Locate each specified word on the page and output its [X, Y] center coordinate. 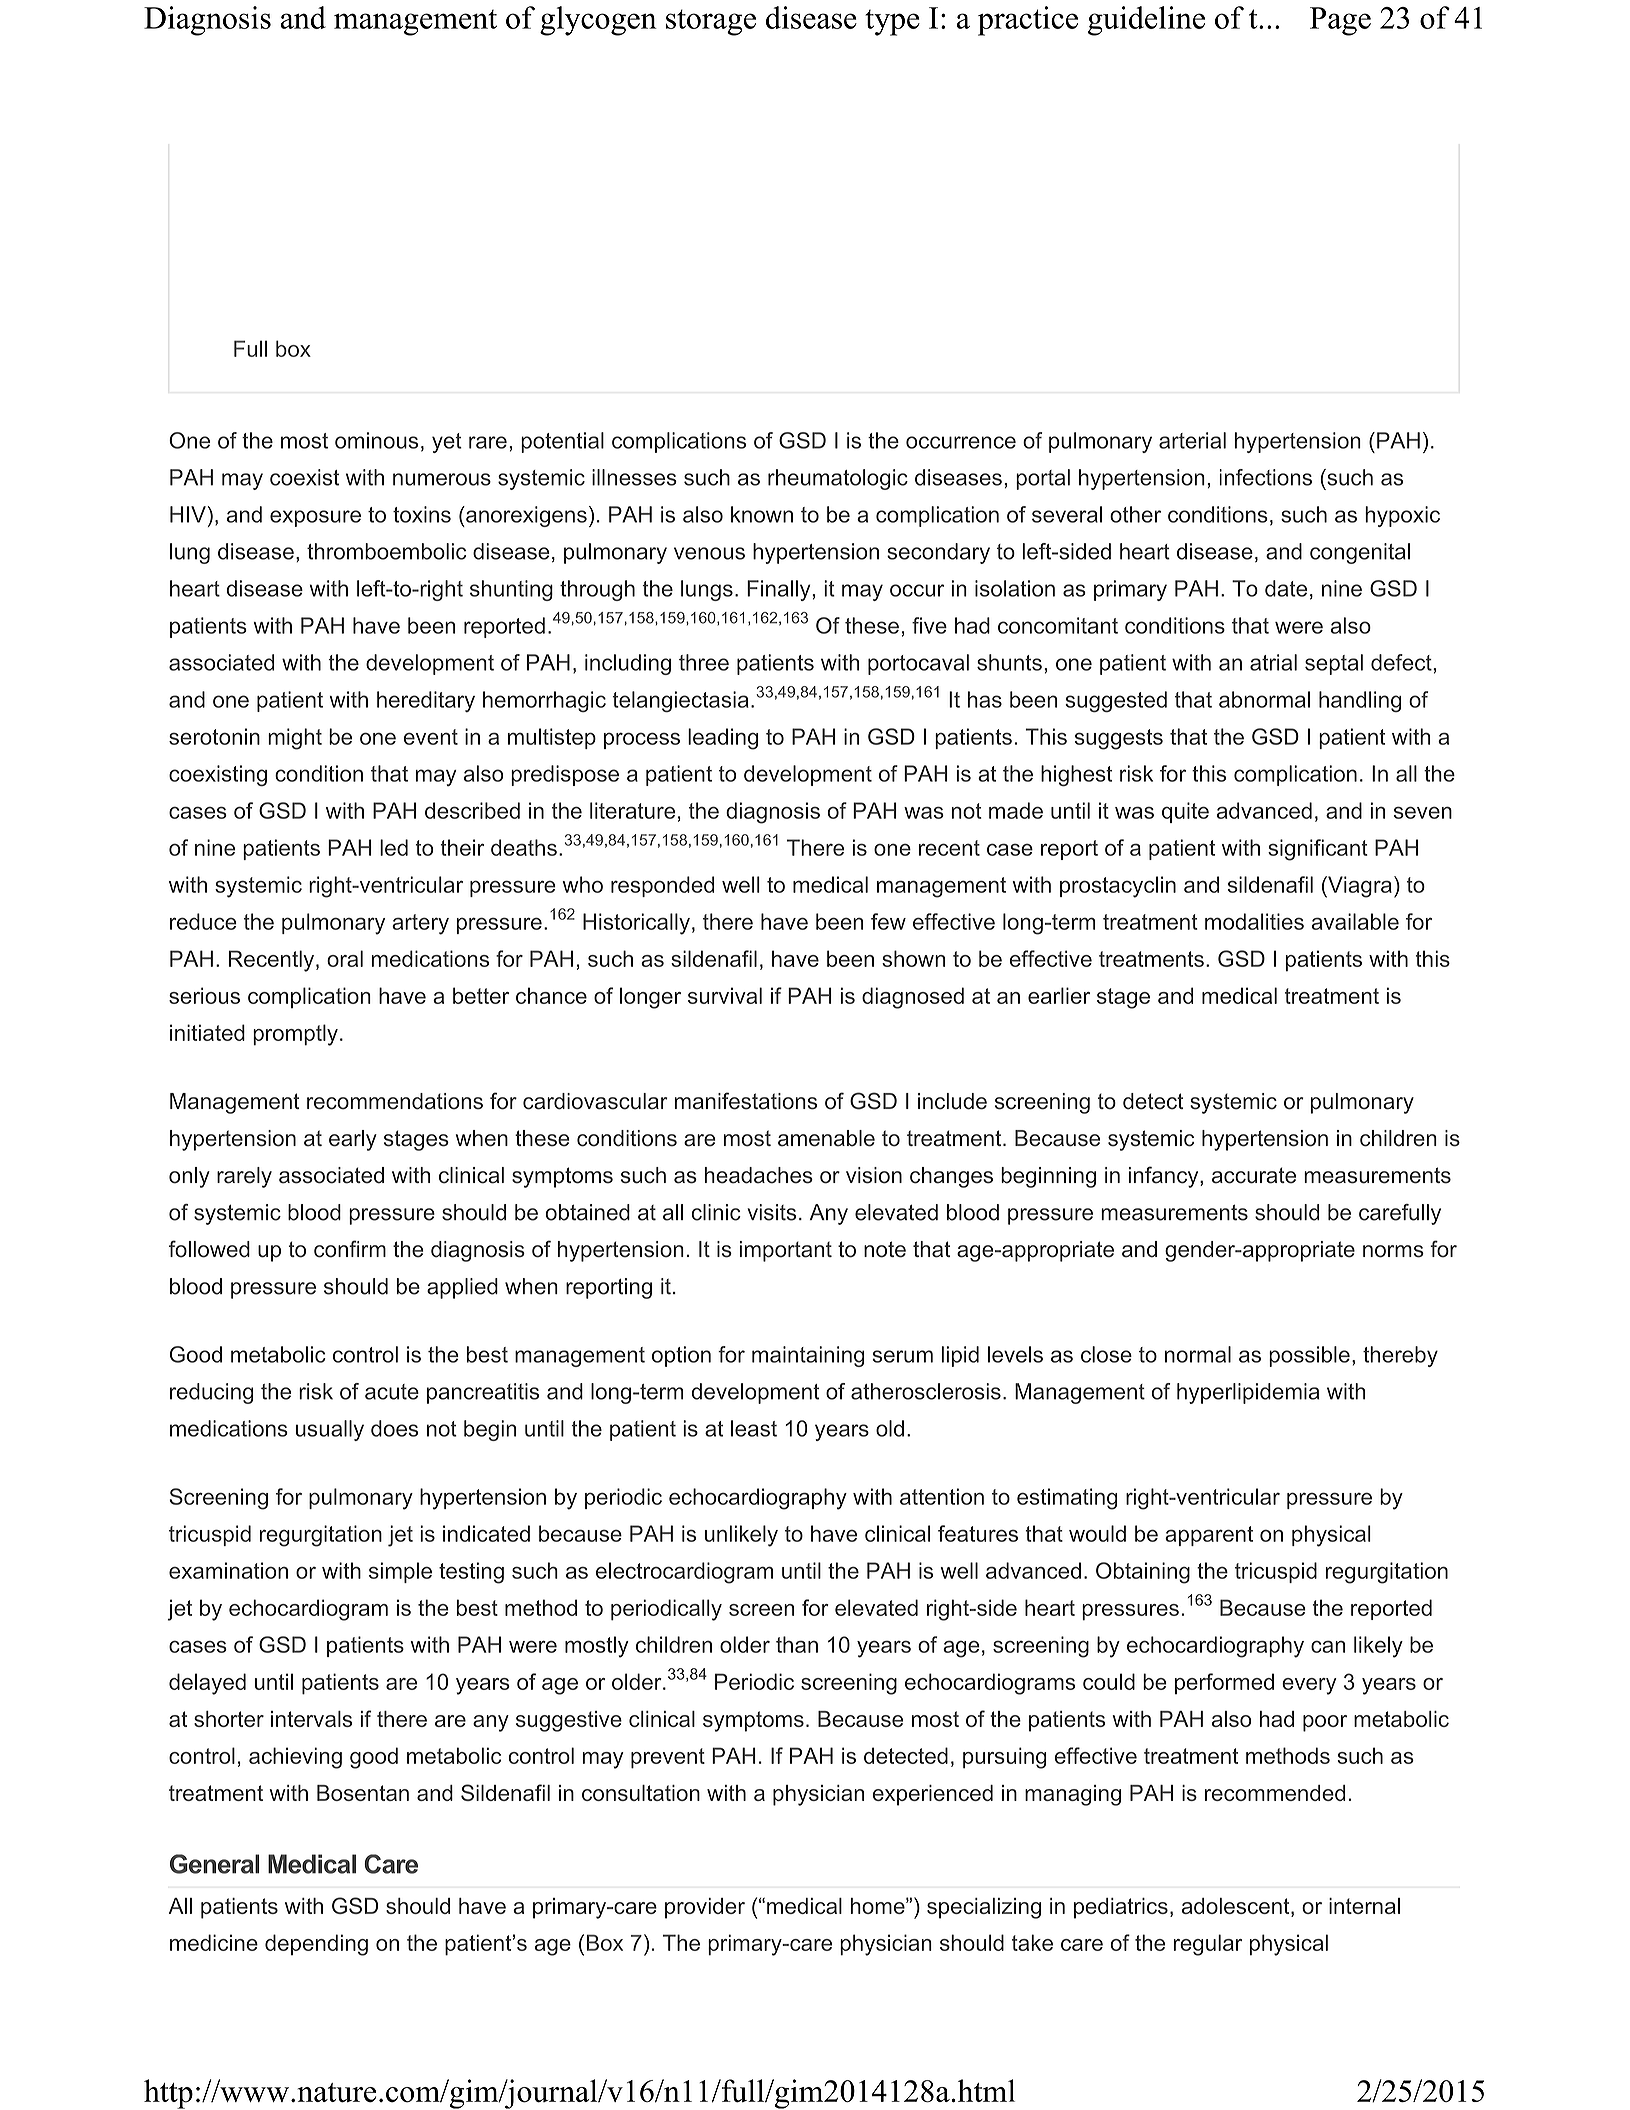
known [762, 514]
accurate [1254, 1175]
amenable [826, 1138]
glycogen [598, 21]
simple [400, 1572]
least [754, 1428]
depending [316, 1945]
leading [723, 739]
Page [1340, 21]
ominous [376, 440]
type [892, 23]
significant [1318, 850]
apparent [1209, 1536]
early [353, 1140]
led [394, 847]
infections [1265, 477]
